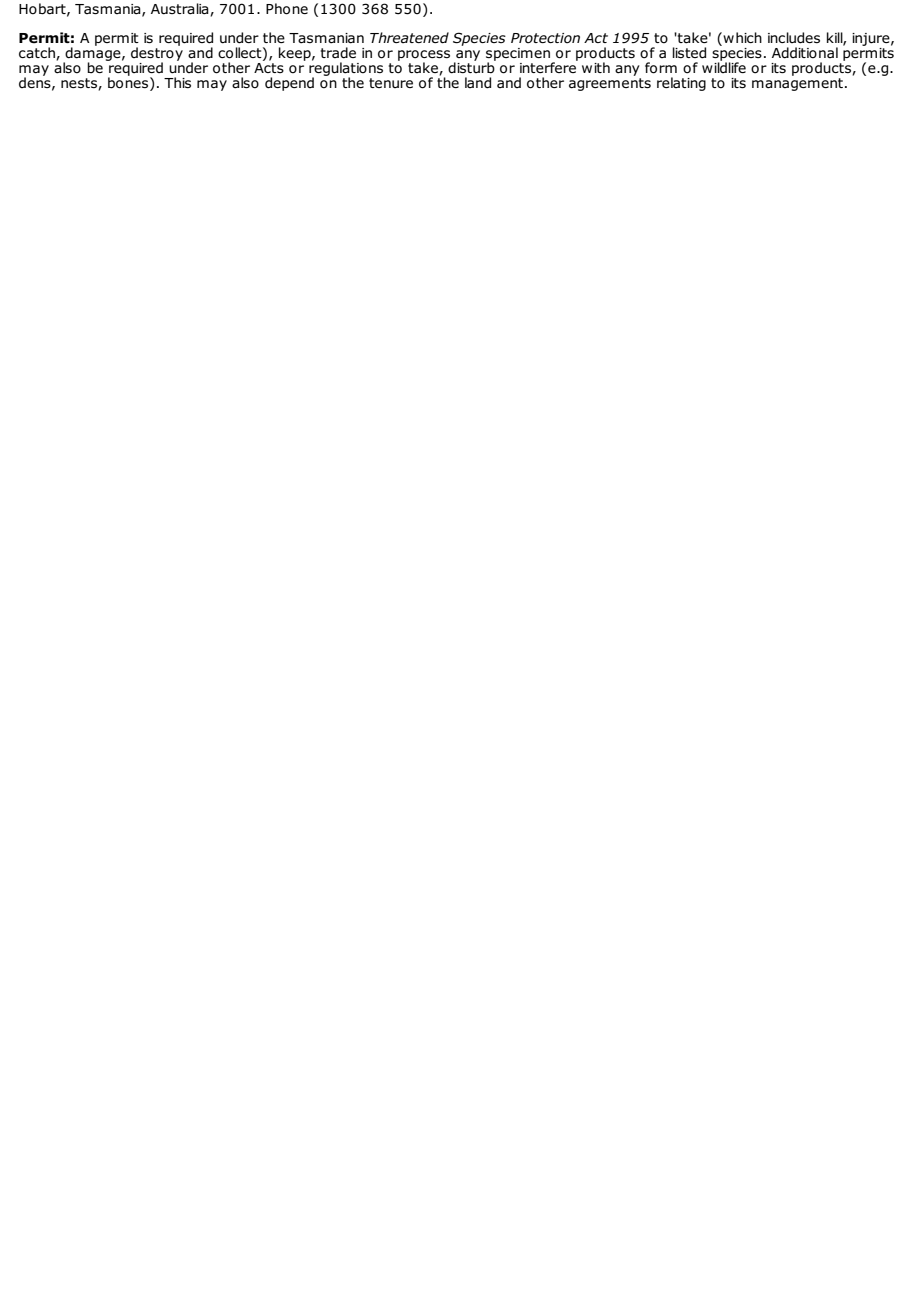  What do you see at coordinates (287, 9) in the page?
I see `Phone` at bounding box center [287, 9].
